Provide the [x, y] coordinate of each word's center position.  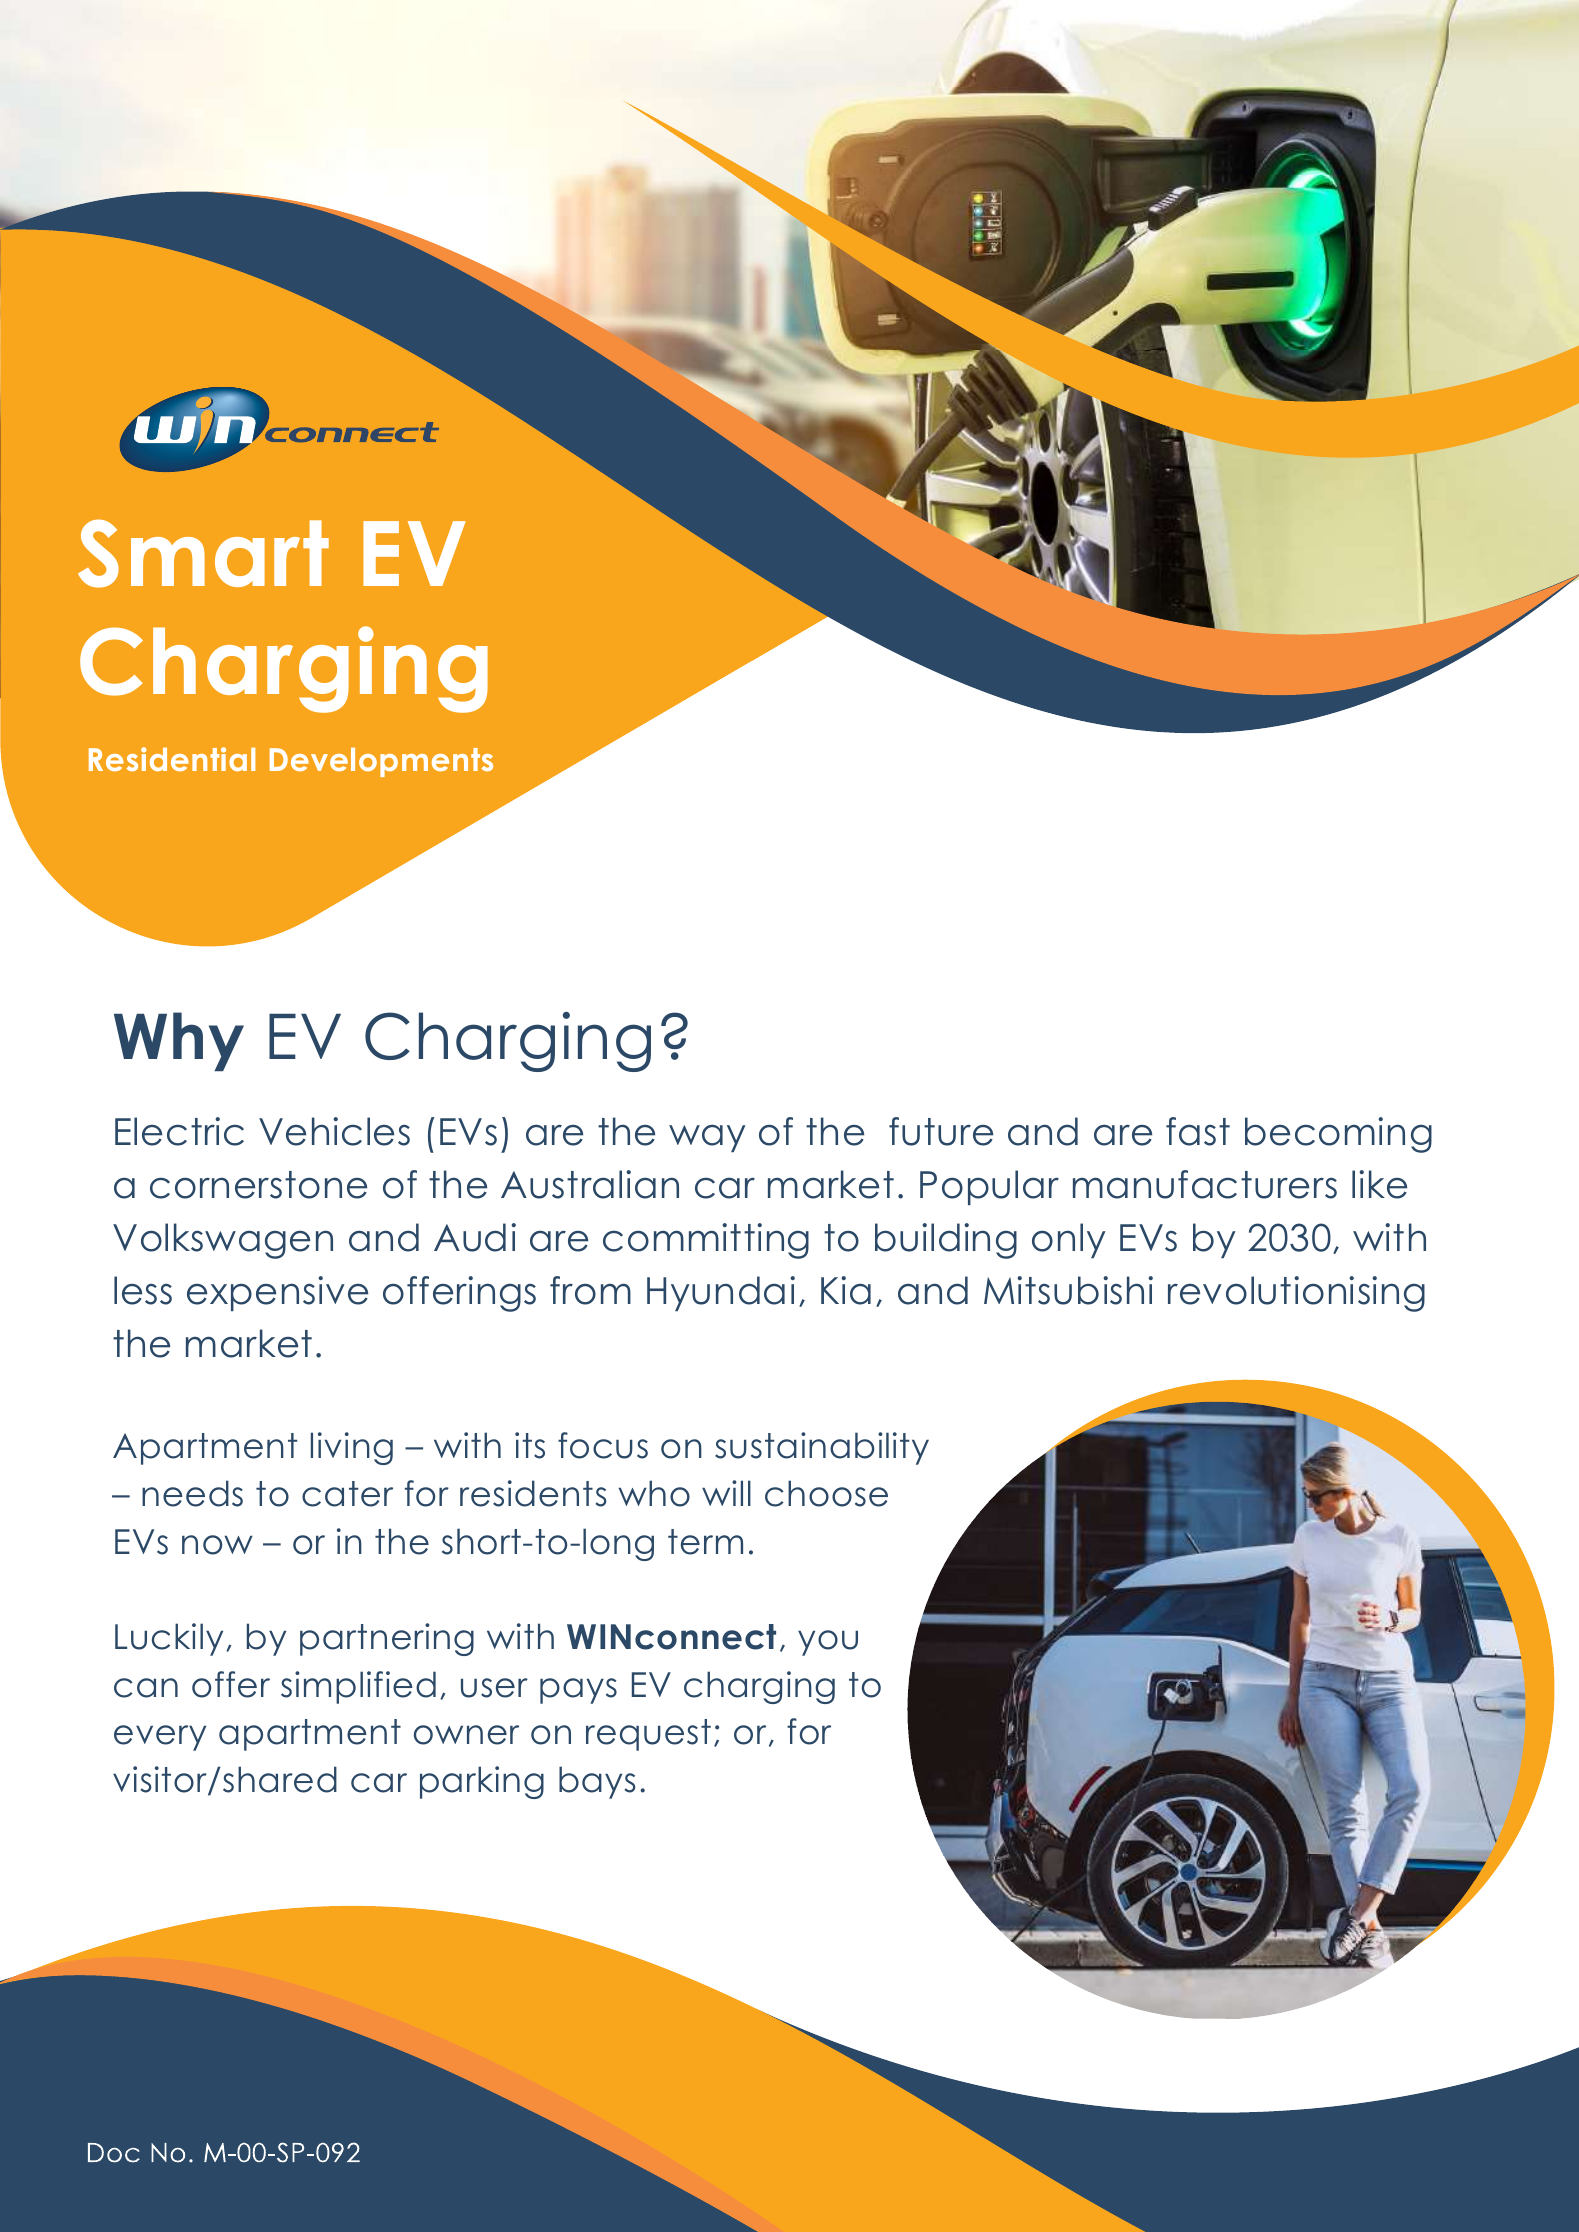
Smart [203, 553]
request [648, 1735]
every [160, 1738]
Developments [381, 762]
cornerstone [258, 1185]
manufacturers [1205, 1184]
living [352, 1448]
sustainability [822, 1448]
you [828, 1643]
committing [706, 1241]
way [707, 1138]
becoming [1338, 1135]
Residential [172, 759]
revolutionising [1296, 1294]
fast [1198, 1131]
